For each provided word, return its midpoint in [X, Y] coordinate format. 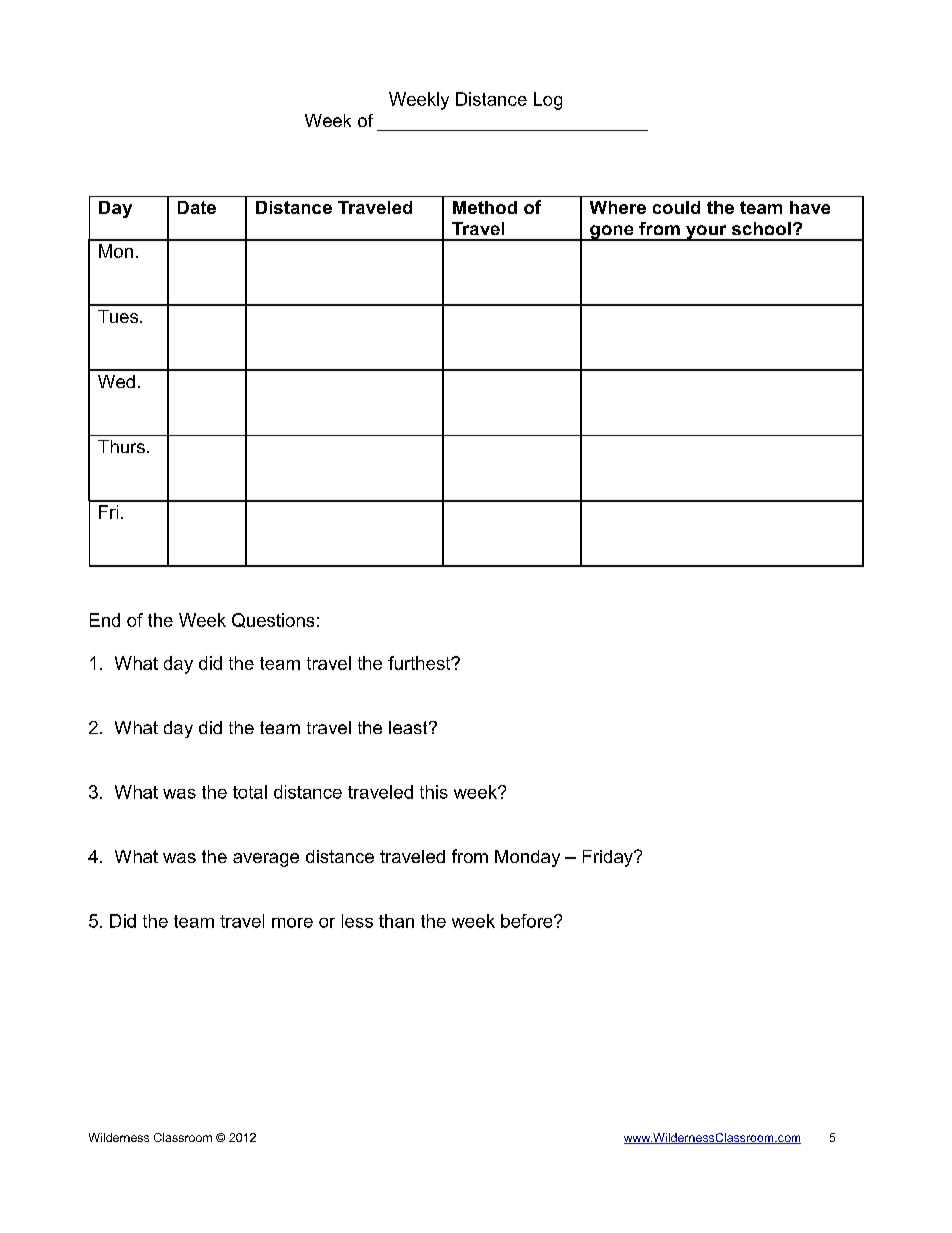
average [266, 860]
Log [548, 101]
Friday [609, 858]
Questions [273, 620]
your [706, 233]
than [396, 921]
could [676, 207]
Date [197, 207]
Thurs [121, 446]
